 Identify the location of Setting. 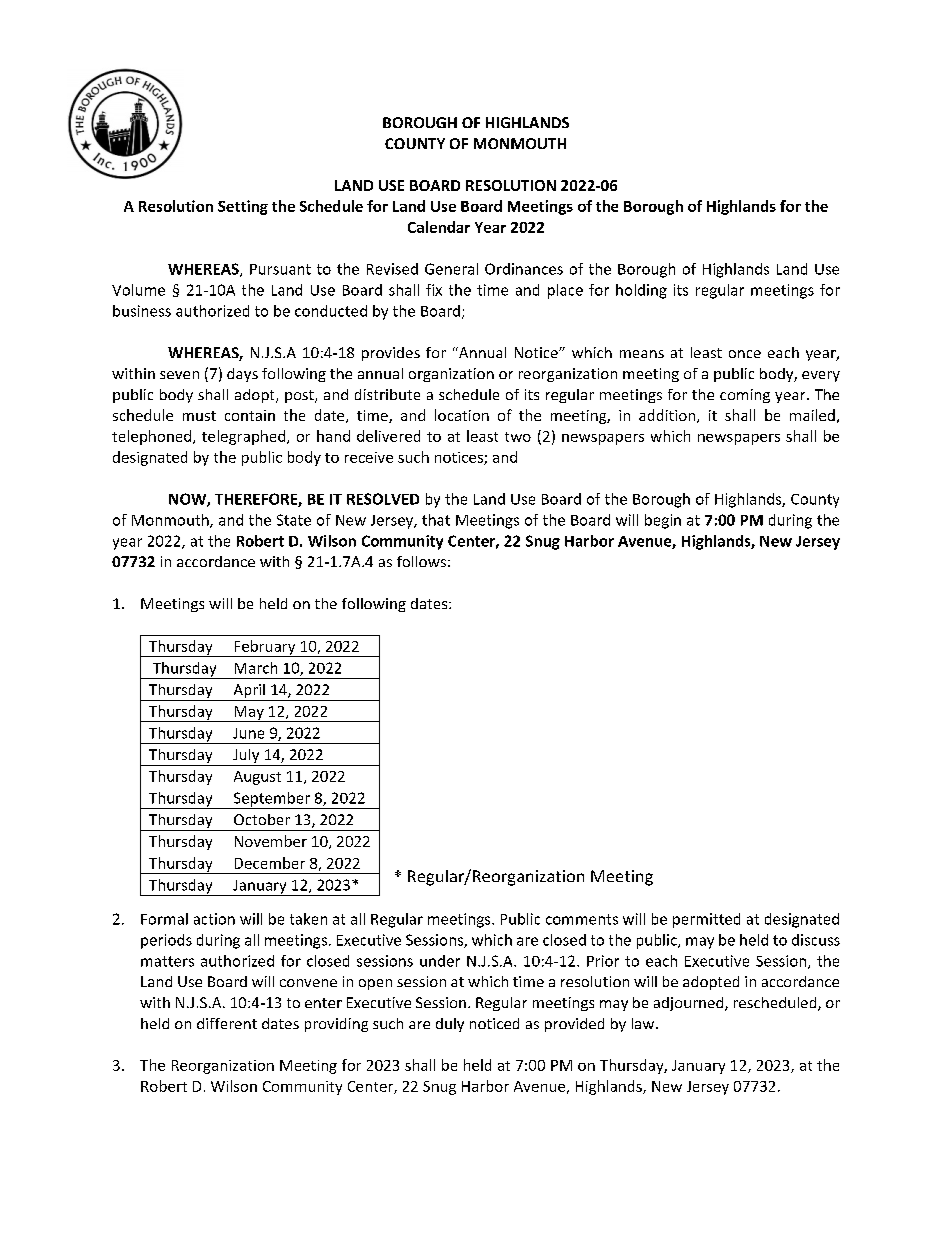
(243, 207).
